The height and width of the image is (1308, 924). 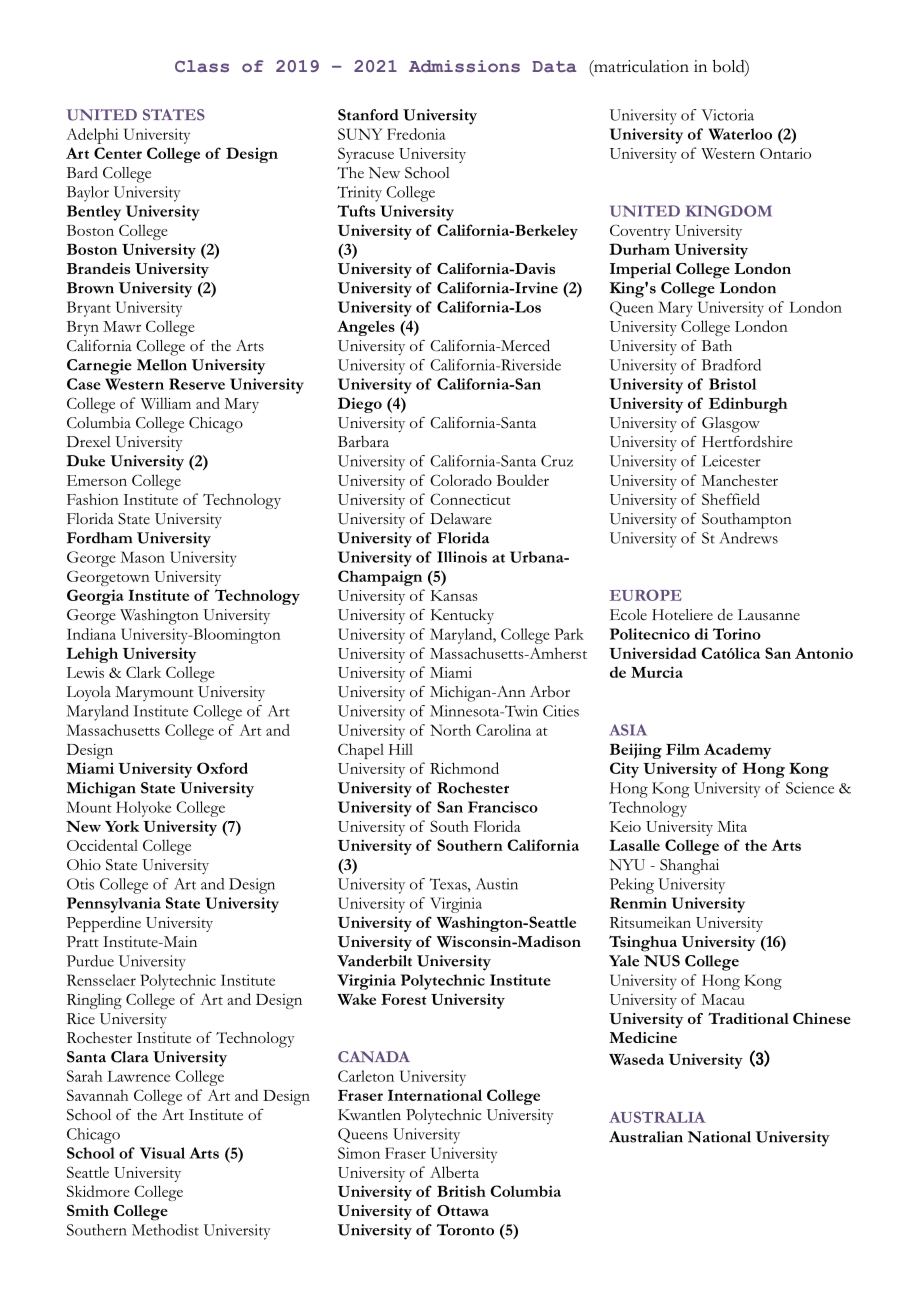 What do you see at coordinates (497, 884) in the image?
I see `Austin` at bounding box center [497, 884].
